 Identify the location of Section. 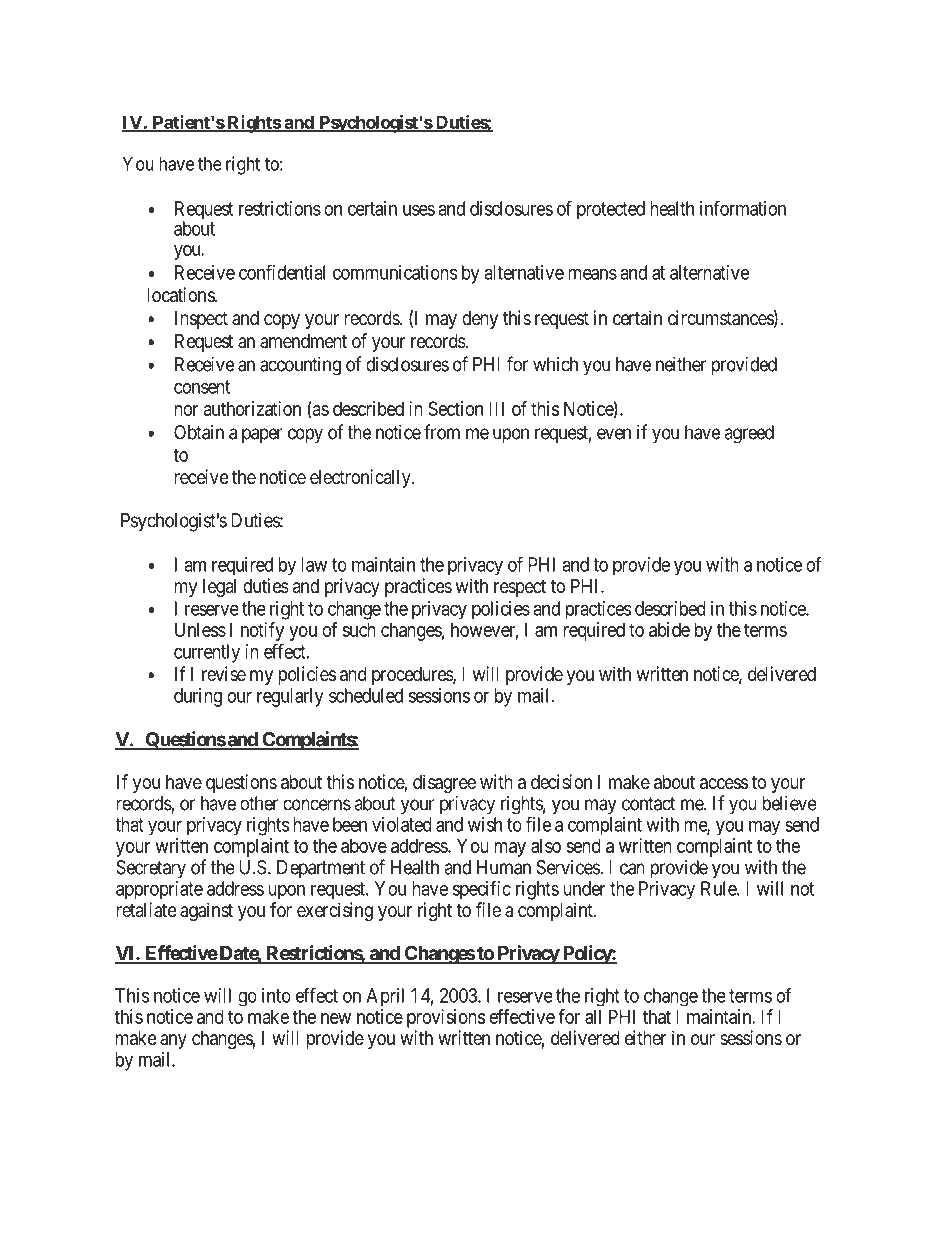
(455, 408).
